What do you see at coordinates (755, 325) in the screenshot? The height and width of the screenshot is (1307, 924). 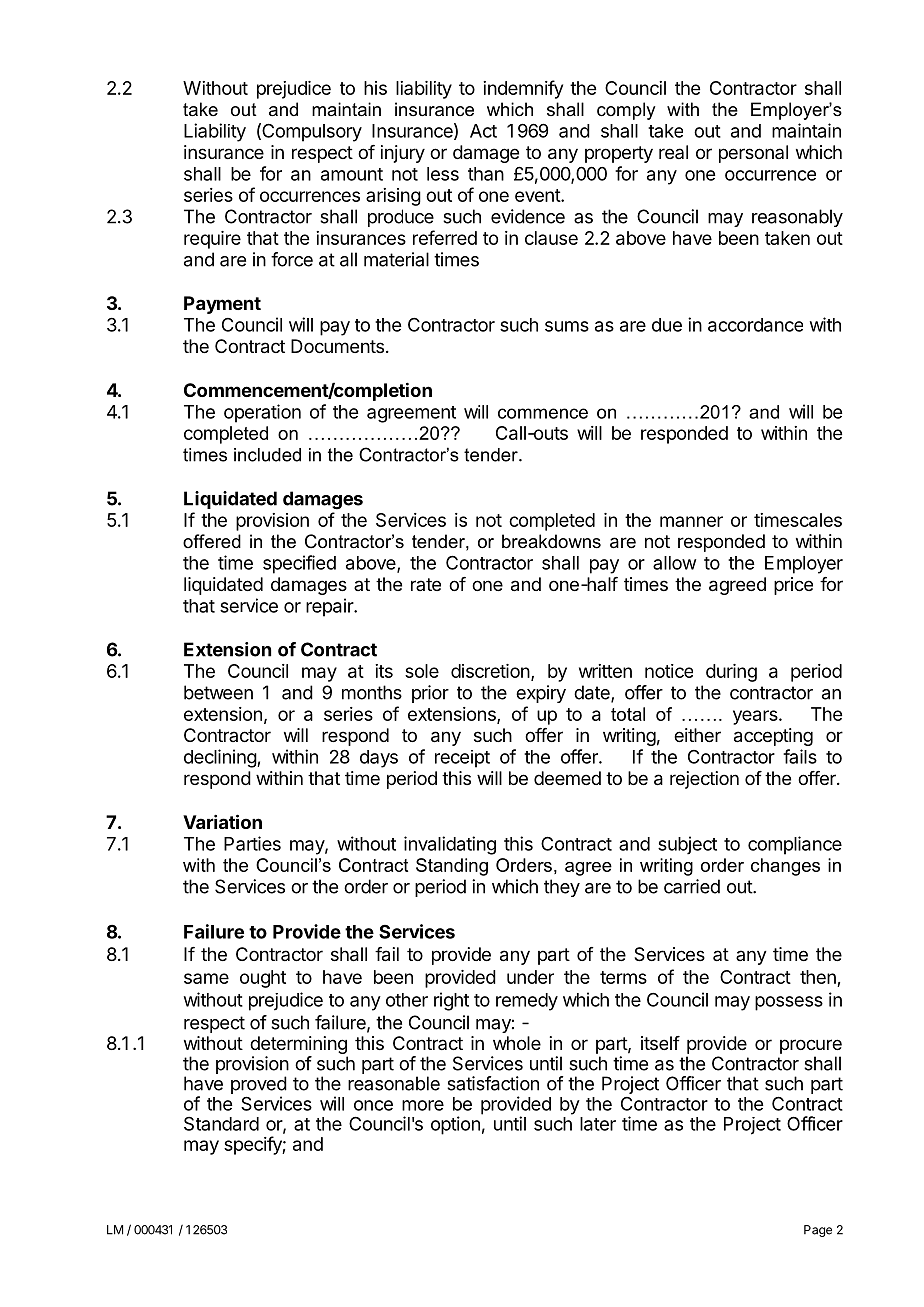 I see `accordance` at bounding box center [755, 325].
